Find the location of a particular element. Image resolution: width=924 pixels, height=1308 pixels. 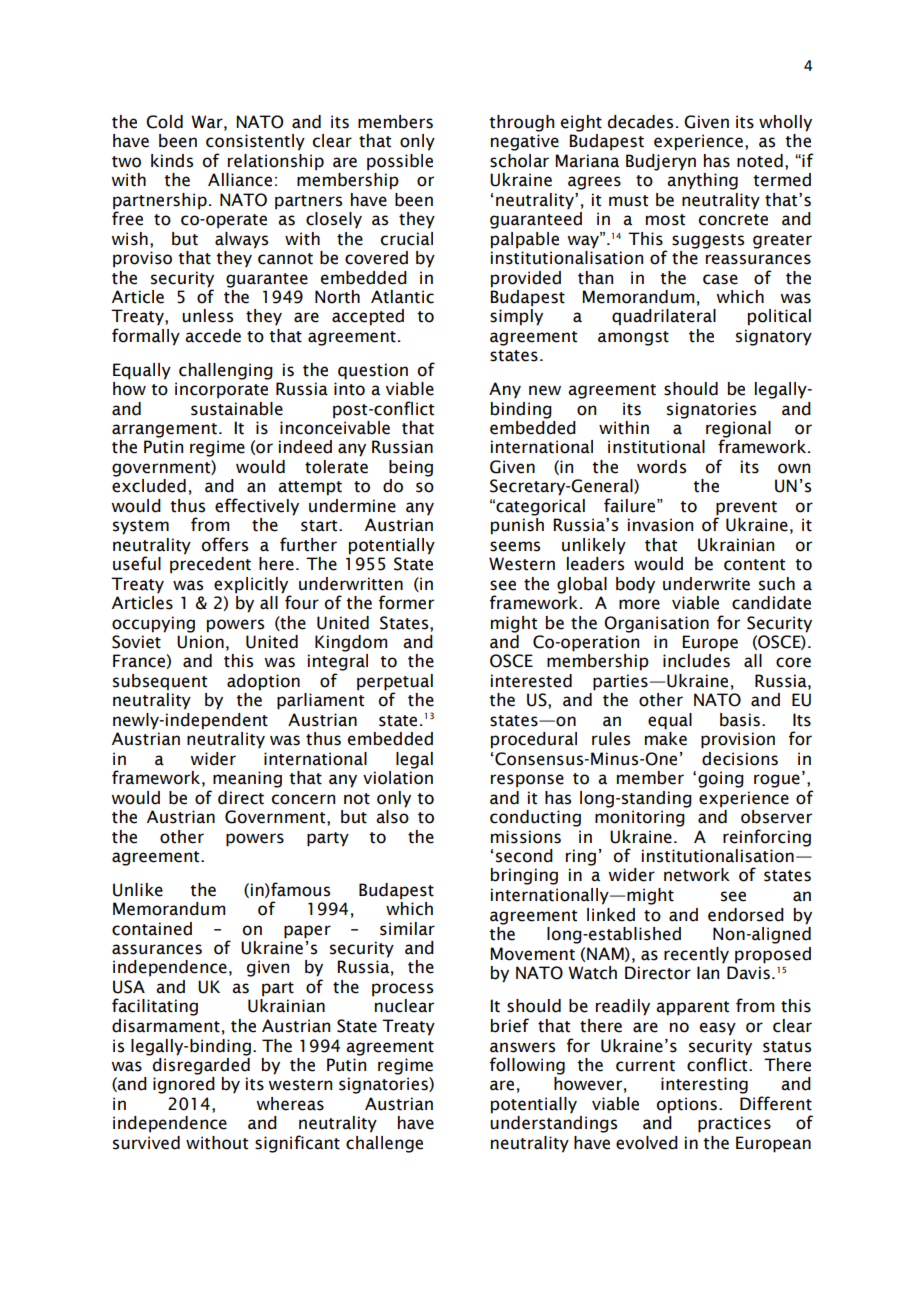

former is located at coordinates (406, 602).
